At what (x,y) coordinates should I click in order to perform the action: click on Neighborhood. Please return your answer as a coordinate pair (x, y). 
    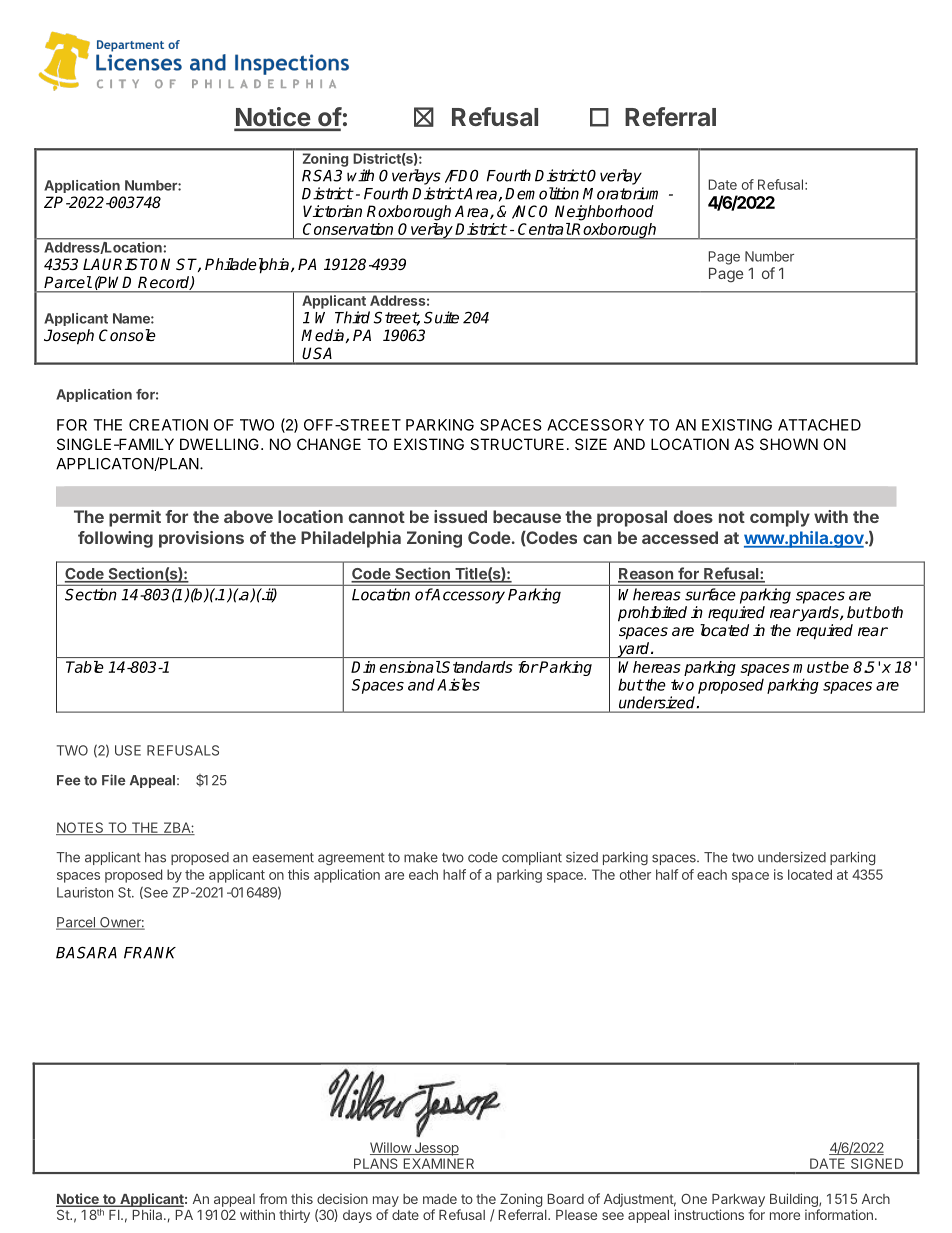
    Looking at the image, I should click on (604, 213).
